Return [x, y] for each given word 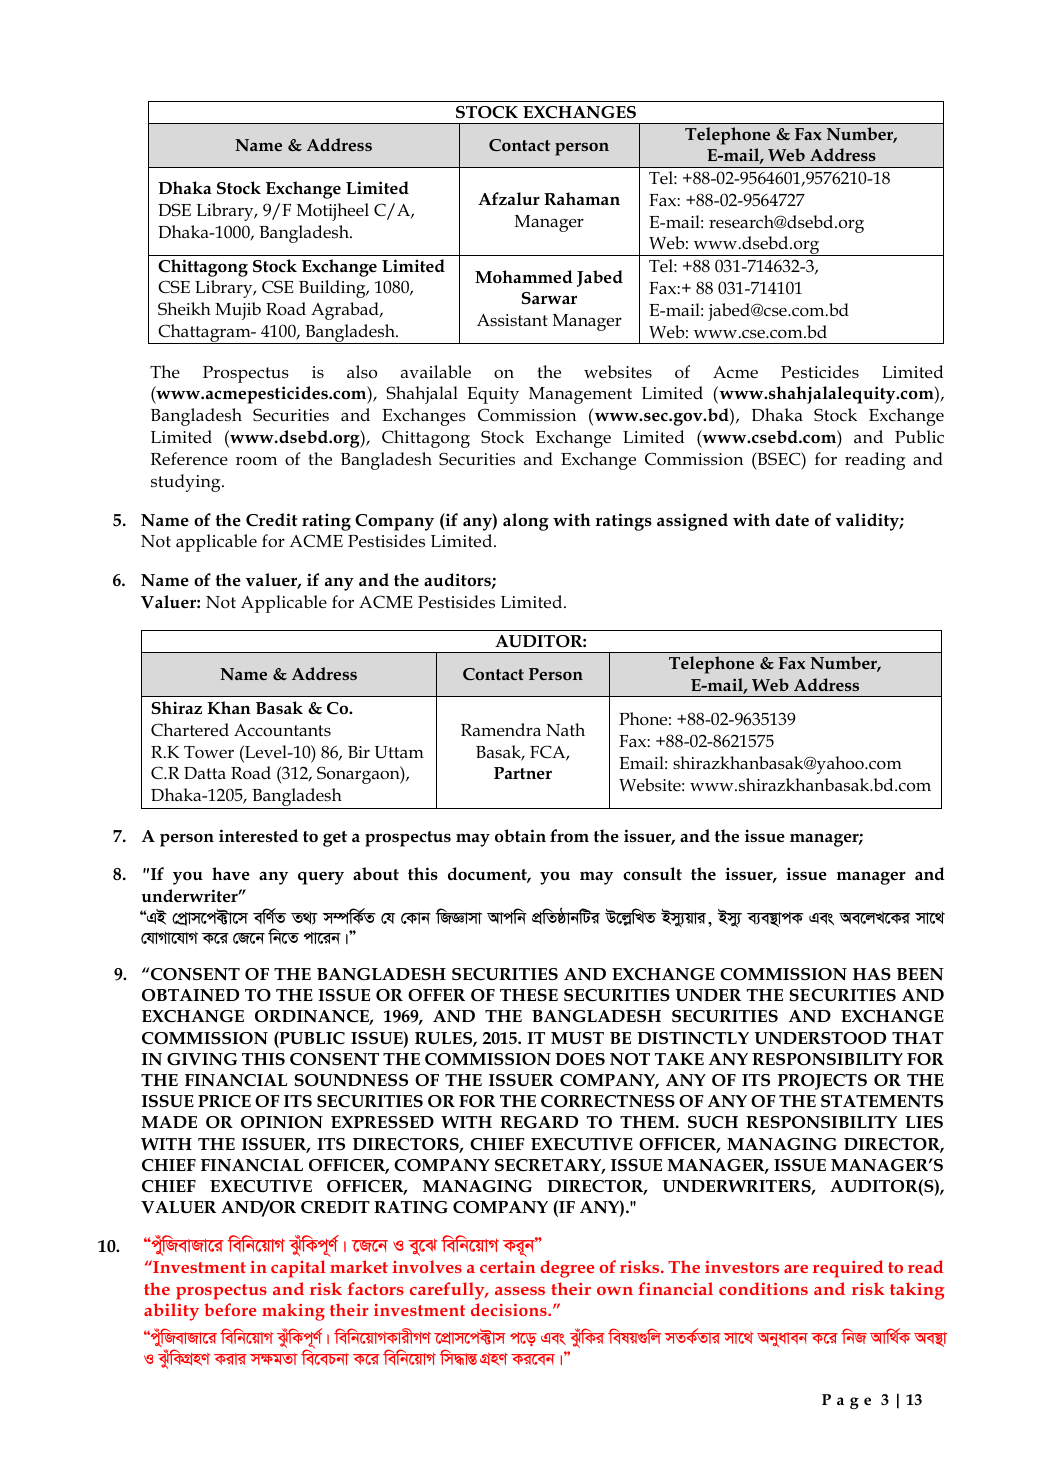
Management [580, 395]
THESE [529, 995]
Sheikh [184, 309]
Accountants [282, 730]
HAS [872, 974]
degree [567, 1269]
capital [298, 1269]
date [792, 520]
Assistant [512, 320]
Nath [565, 729]
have [231, 873]
